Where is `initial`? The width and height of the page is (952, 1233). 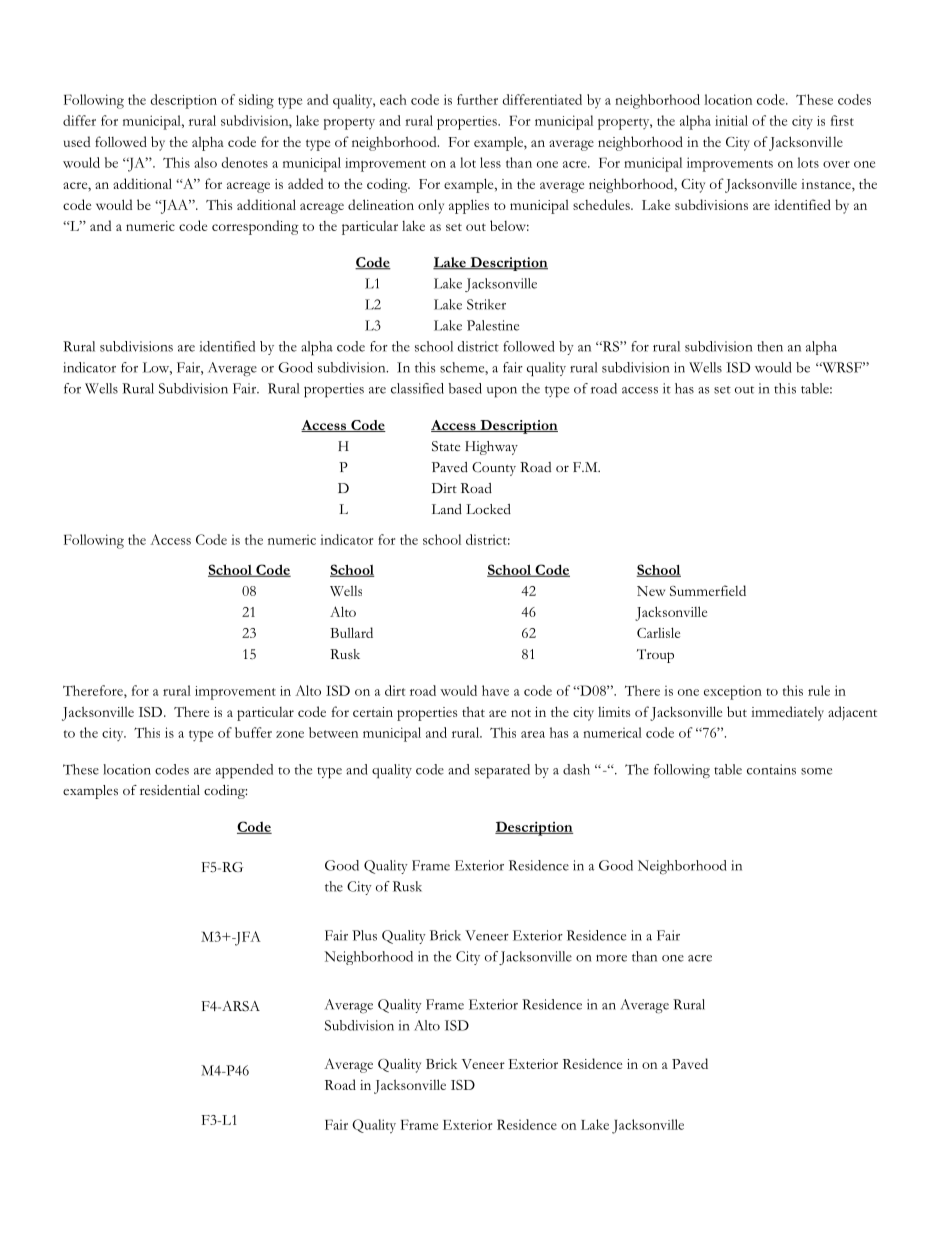
initial is located at coordinates (731, 120).
